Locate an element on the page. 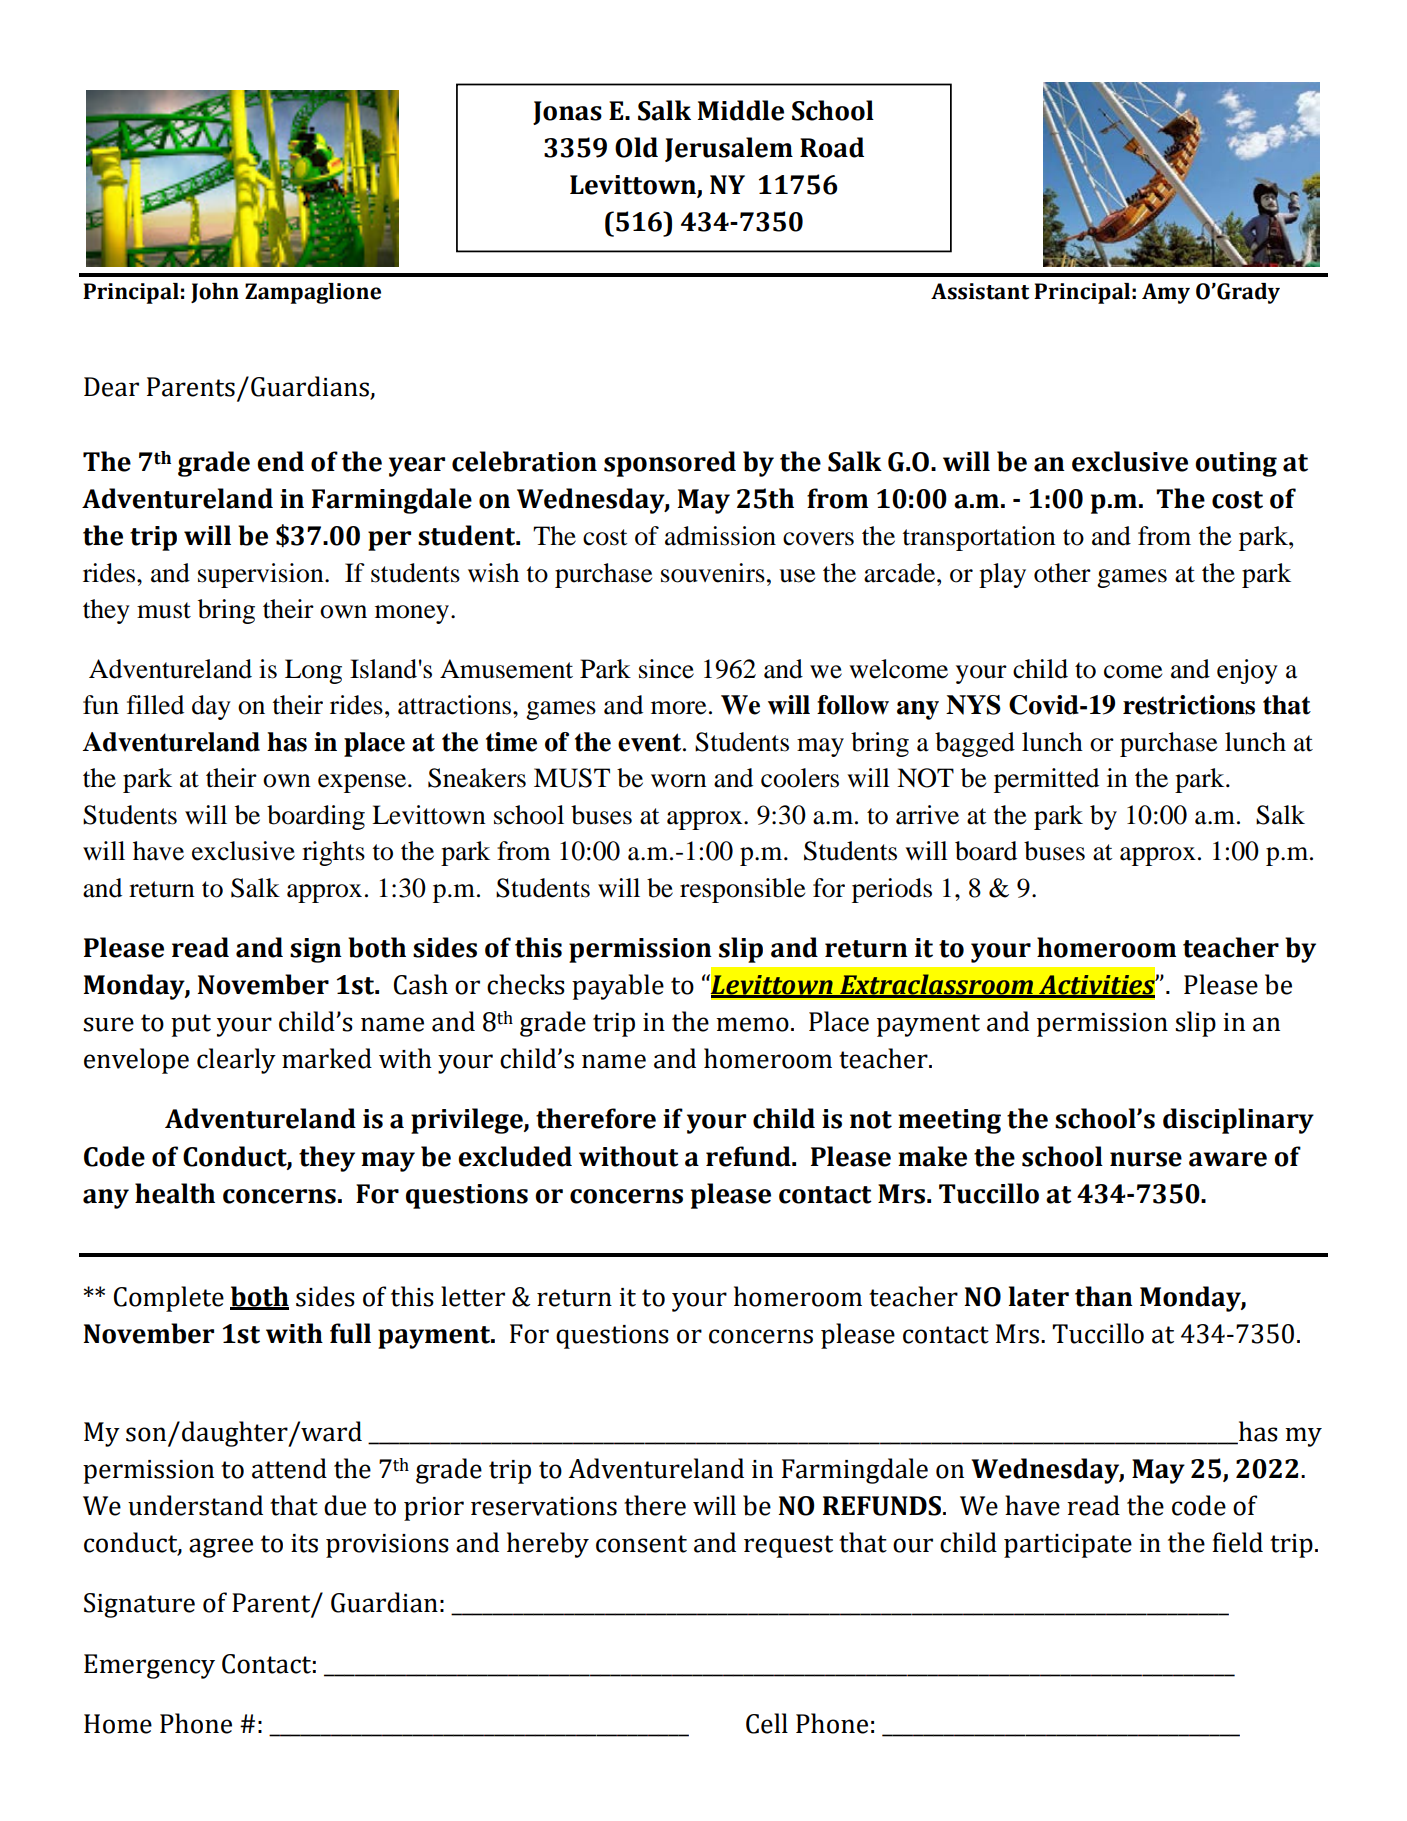 This image has width=1407, height=1821. Amy is located at coordinates (1166, 293).
